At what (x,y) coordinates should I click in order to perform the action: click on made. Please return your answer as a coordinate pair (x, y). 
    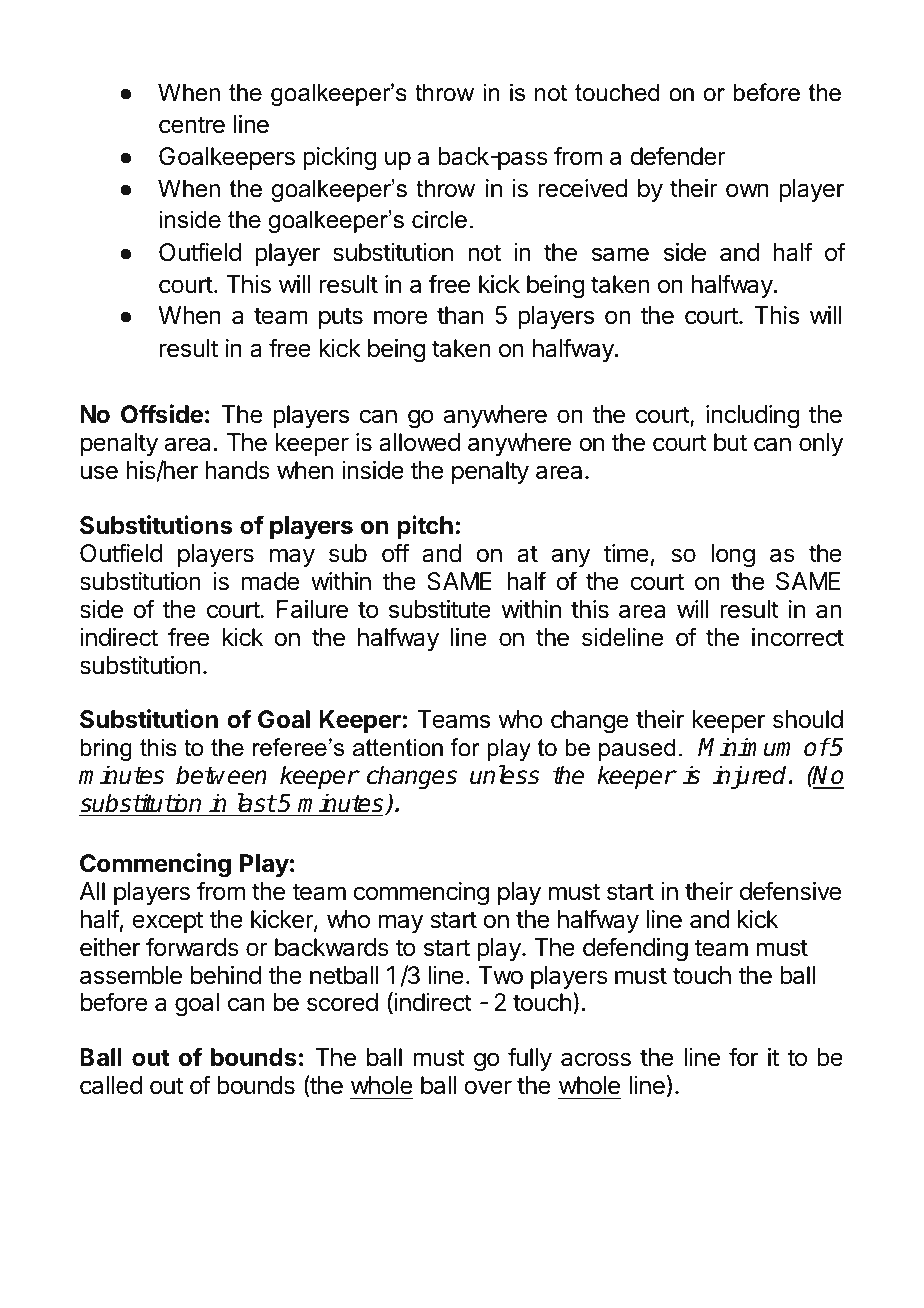
    Looking at the image, I should click on (271, 581).
